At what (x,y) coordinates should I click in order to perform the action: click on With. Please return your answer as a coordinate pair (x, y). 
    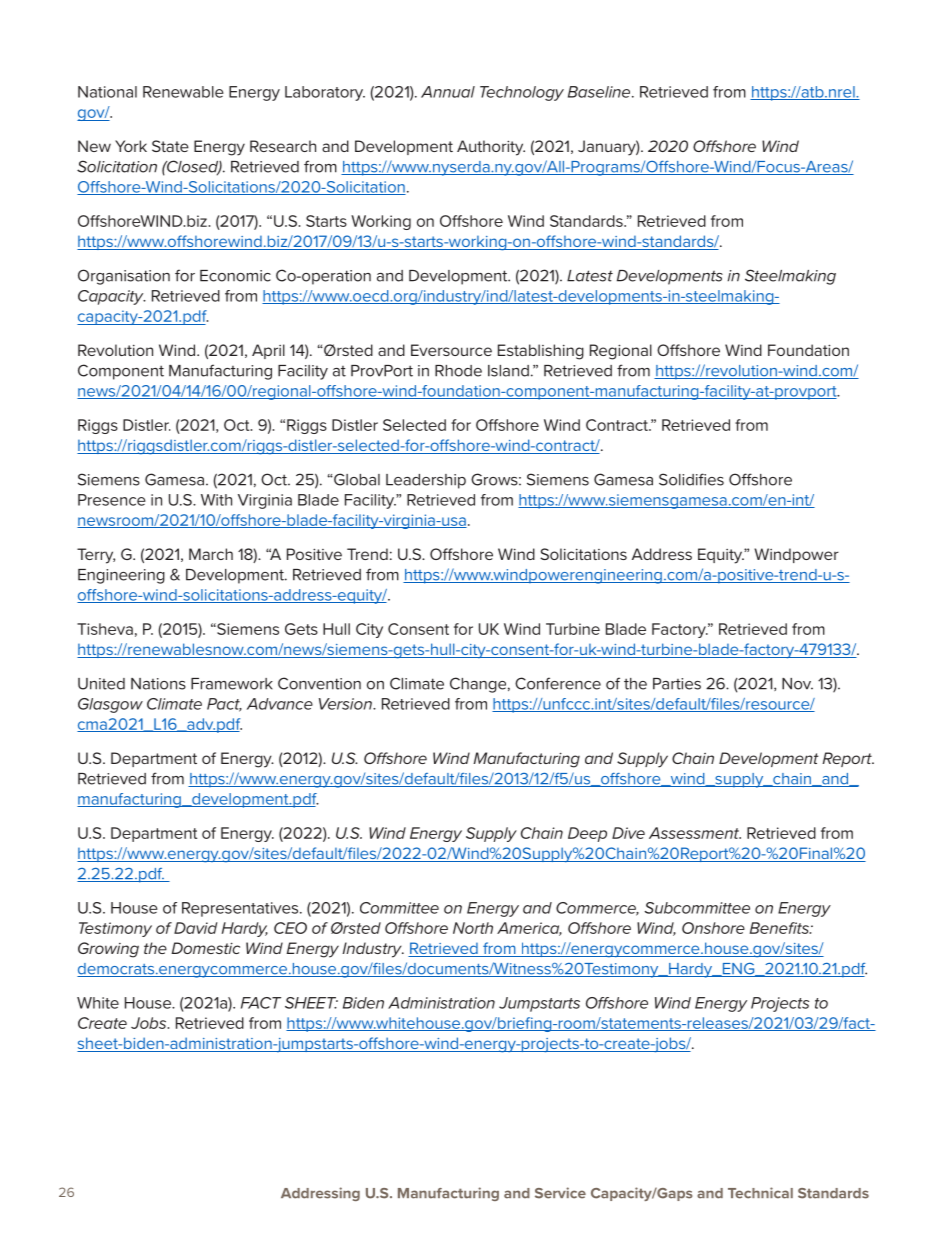
    Looking at the image, I should click on (216, 500).
